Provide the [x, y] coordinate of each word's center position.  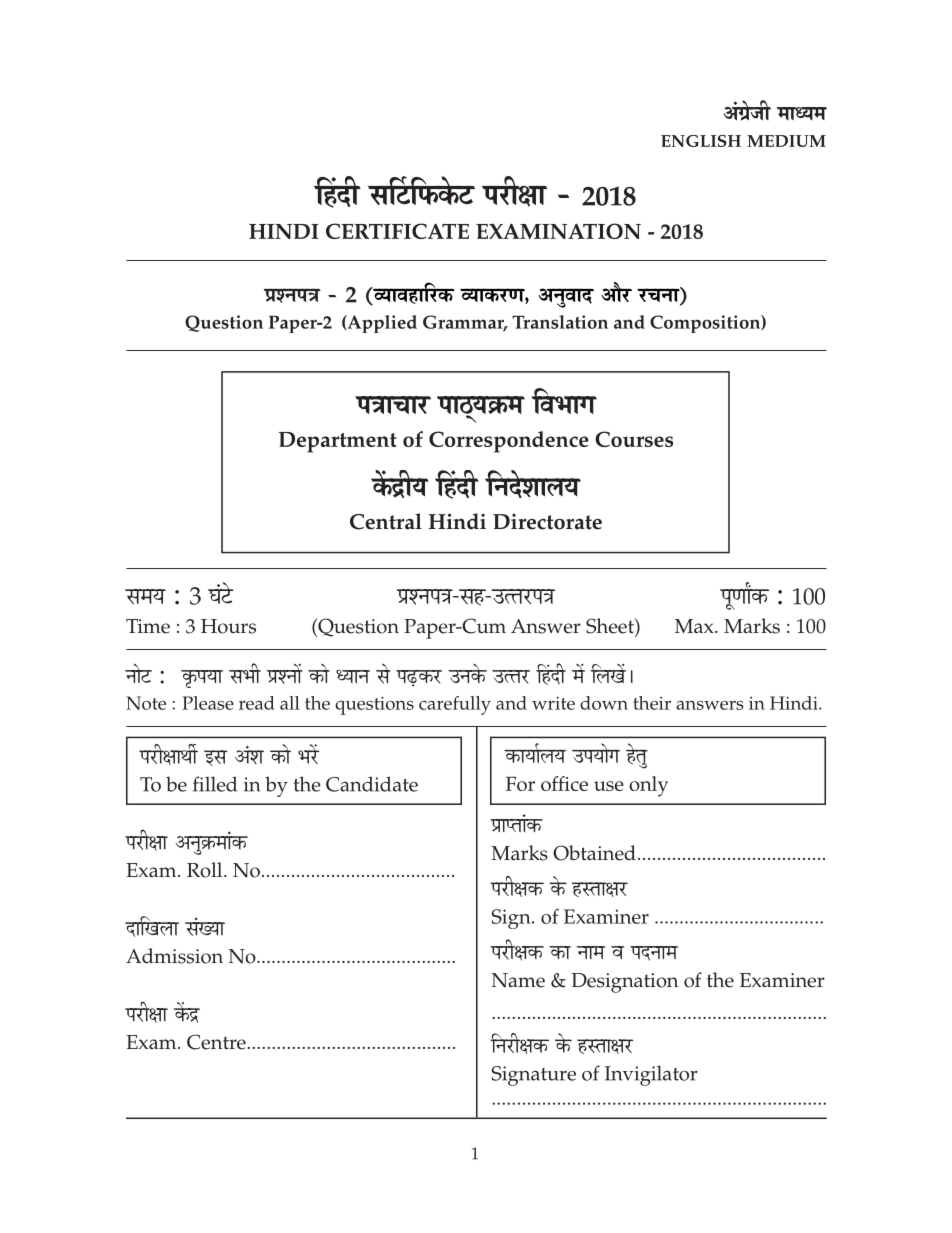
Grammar [465, 323]
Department [338, 442]
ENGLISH [701, 141]
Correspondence [509, 442]
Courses [634, 439]
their [652, 703]
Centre [216, 1042]
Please [208, 703]
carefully [455, 705]
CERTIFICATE [397, 231]
